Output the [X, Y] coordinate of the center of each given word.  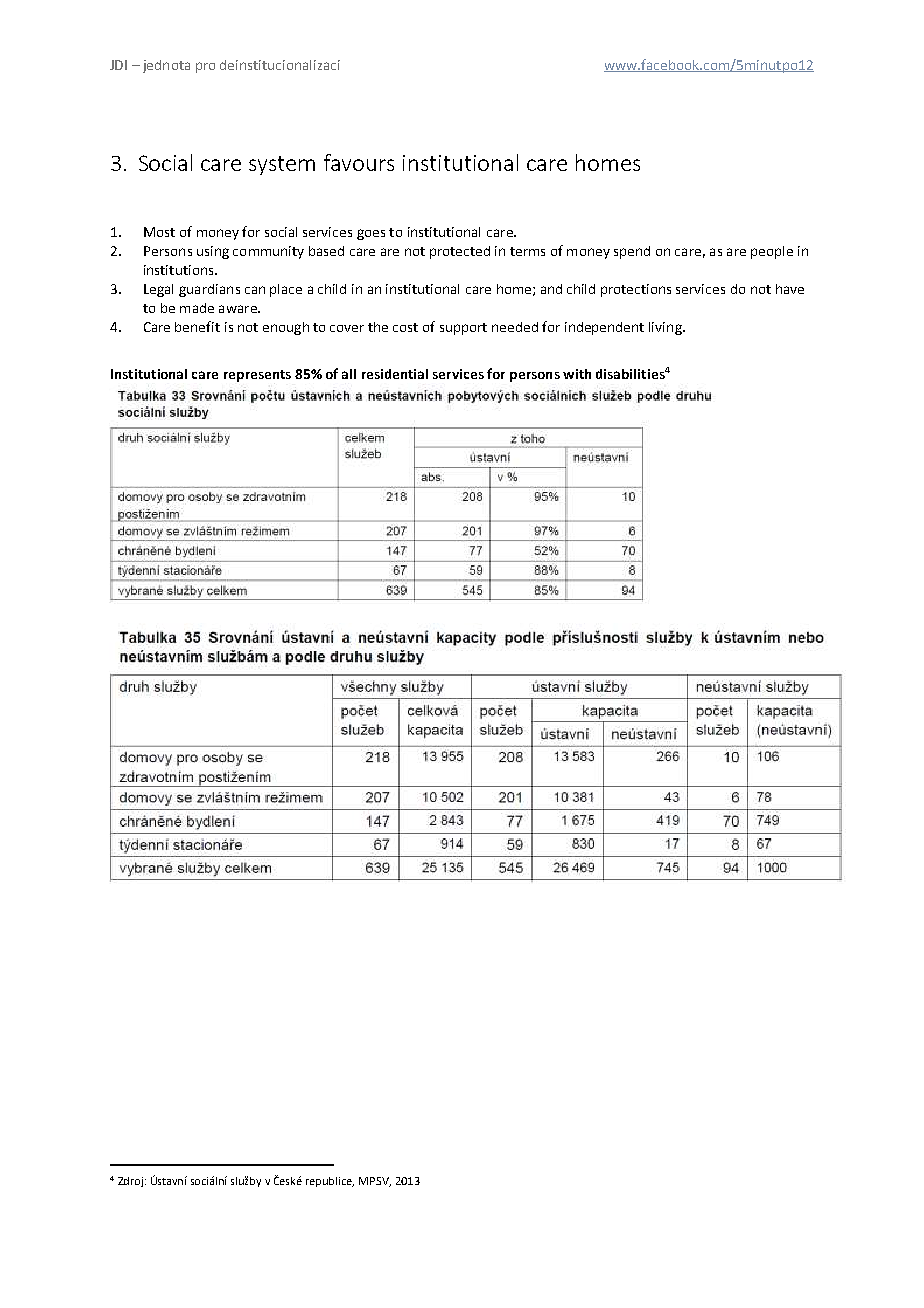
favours [359, 162]
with [577, 374]
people [772, 252]
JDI [118, 65]
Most [159, 232]
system [282, 165]
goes [371, 234]
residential [395, 374]
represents [257, 376]
